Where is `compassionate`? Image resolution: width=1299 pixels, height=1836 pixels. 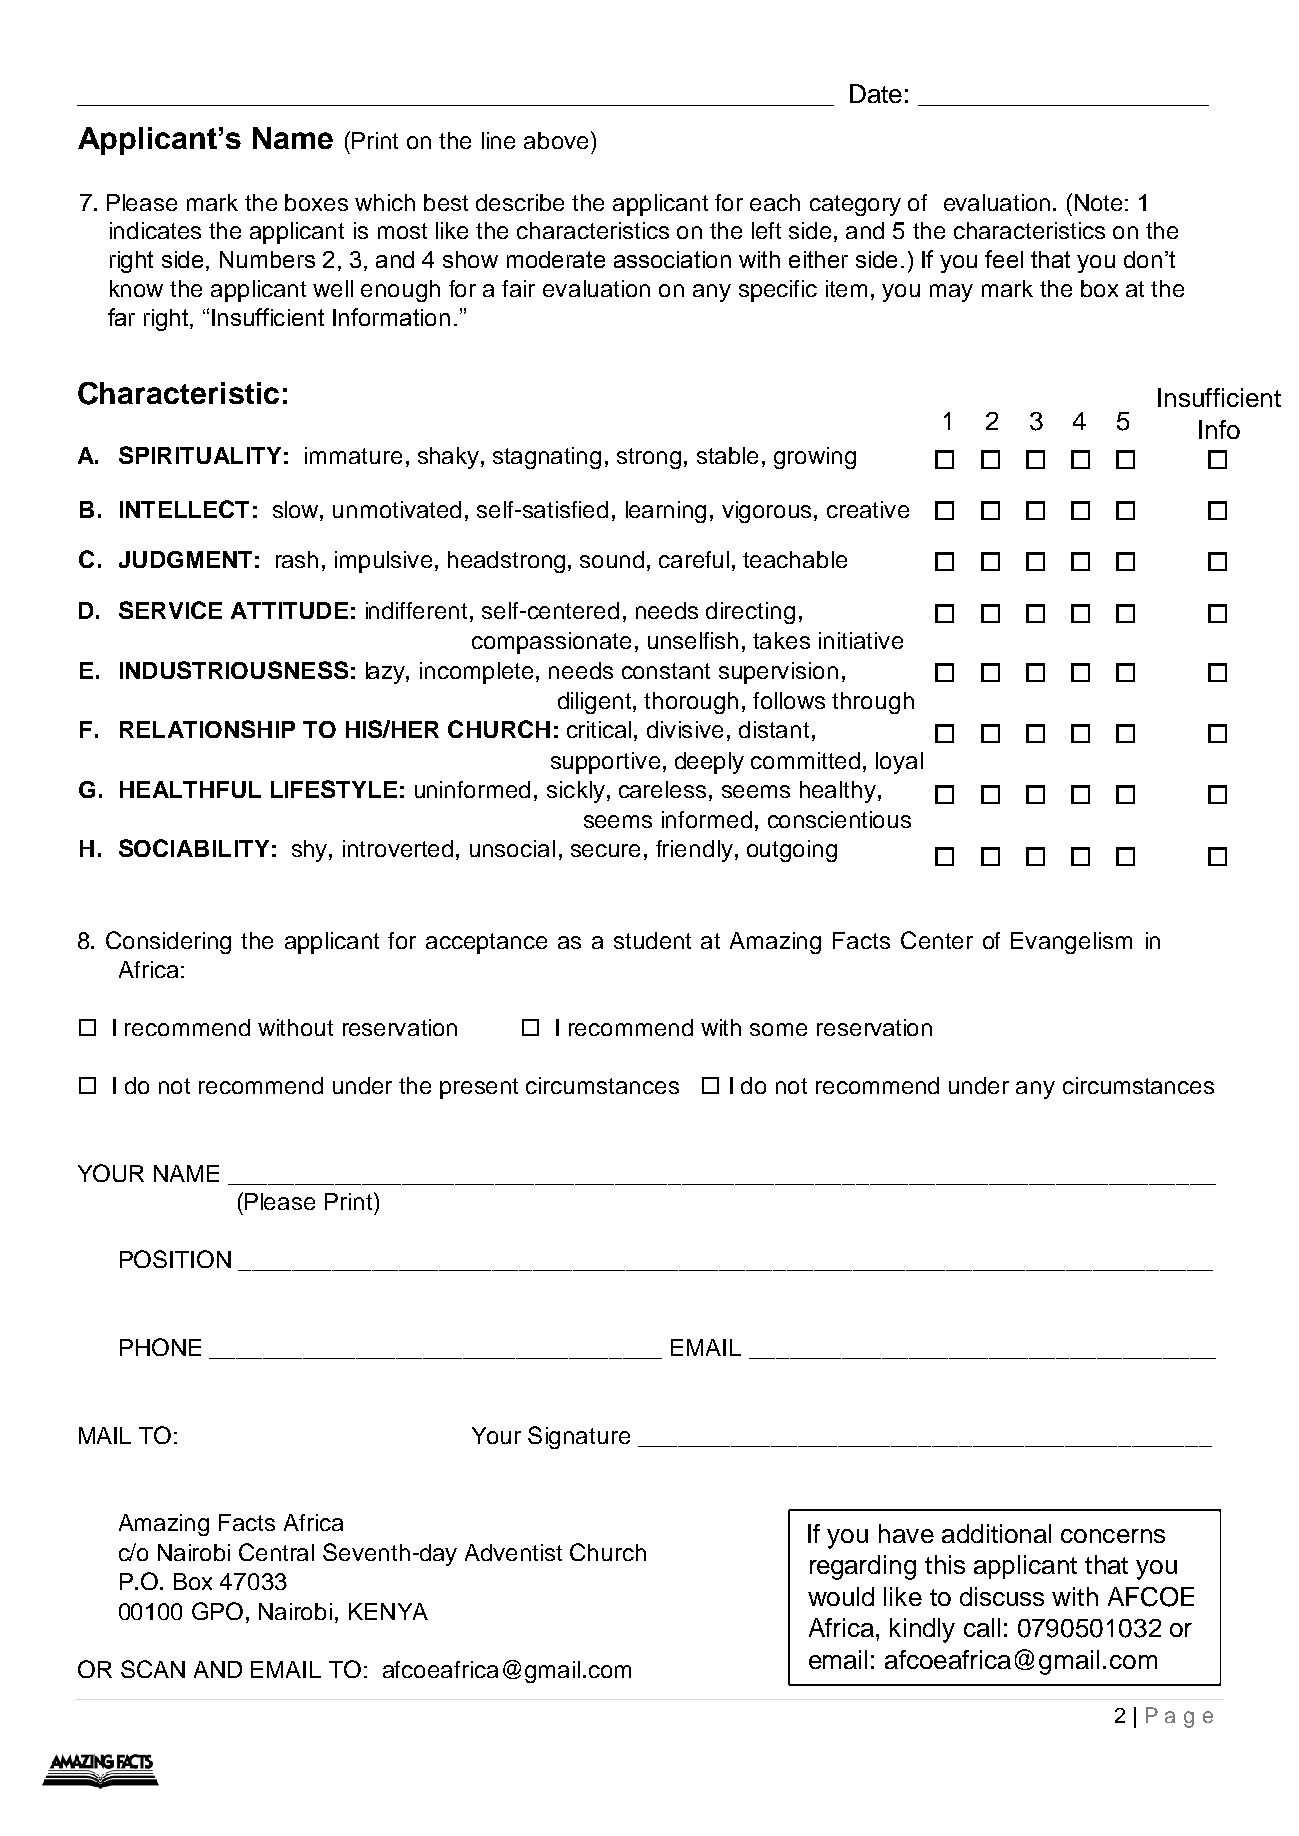 compassionate is located at coordinates (551, 643).
